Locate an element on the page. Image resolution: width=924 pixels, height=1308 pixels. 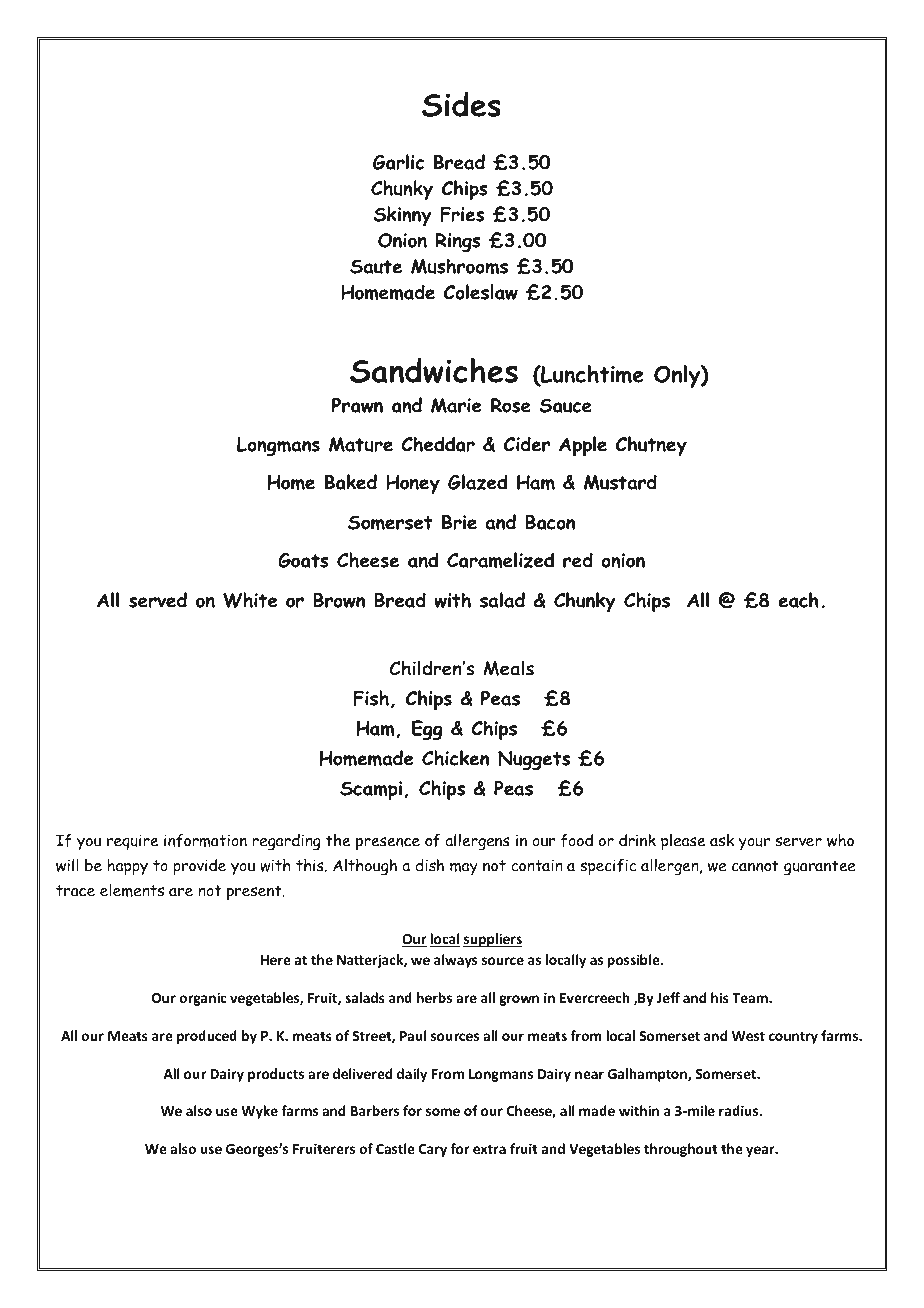
Fries is located at coordinates (462, 214).
